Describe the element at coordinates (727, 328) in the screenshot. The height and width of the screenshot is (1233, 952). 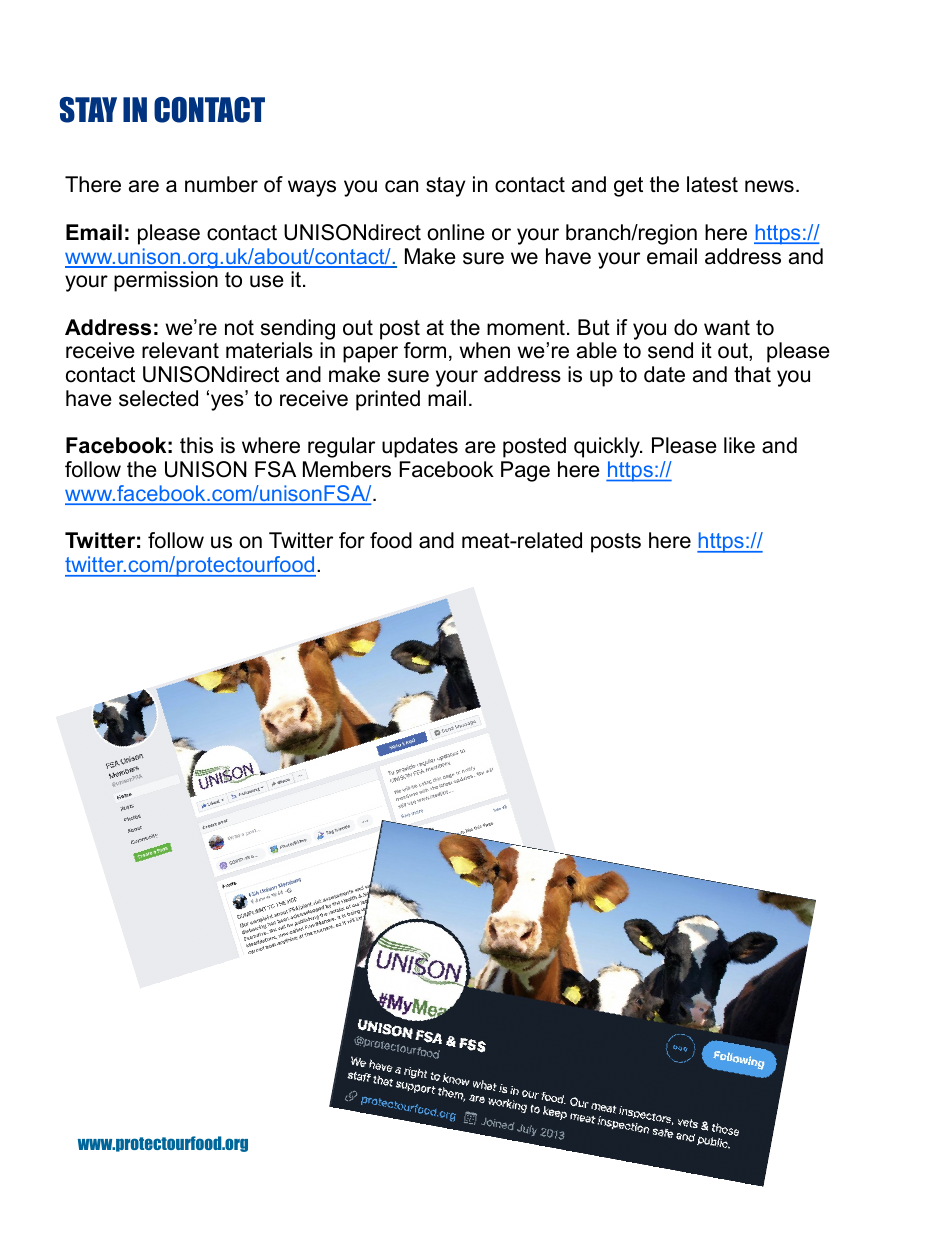
I see `want` at that location.
